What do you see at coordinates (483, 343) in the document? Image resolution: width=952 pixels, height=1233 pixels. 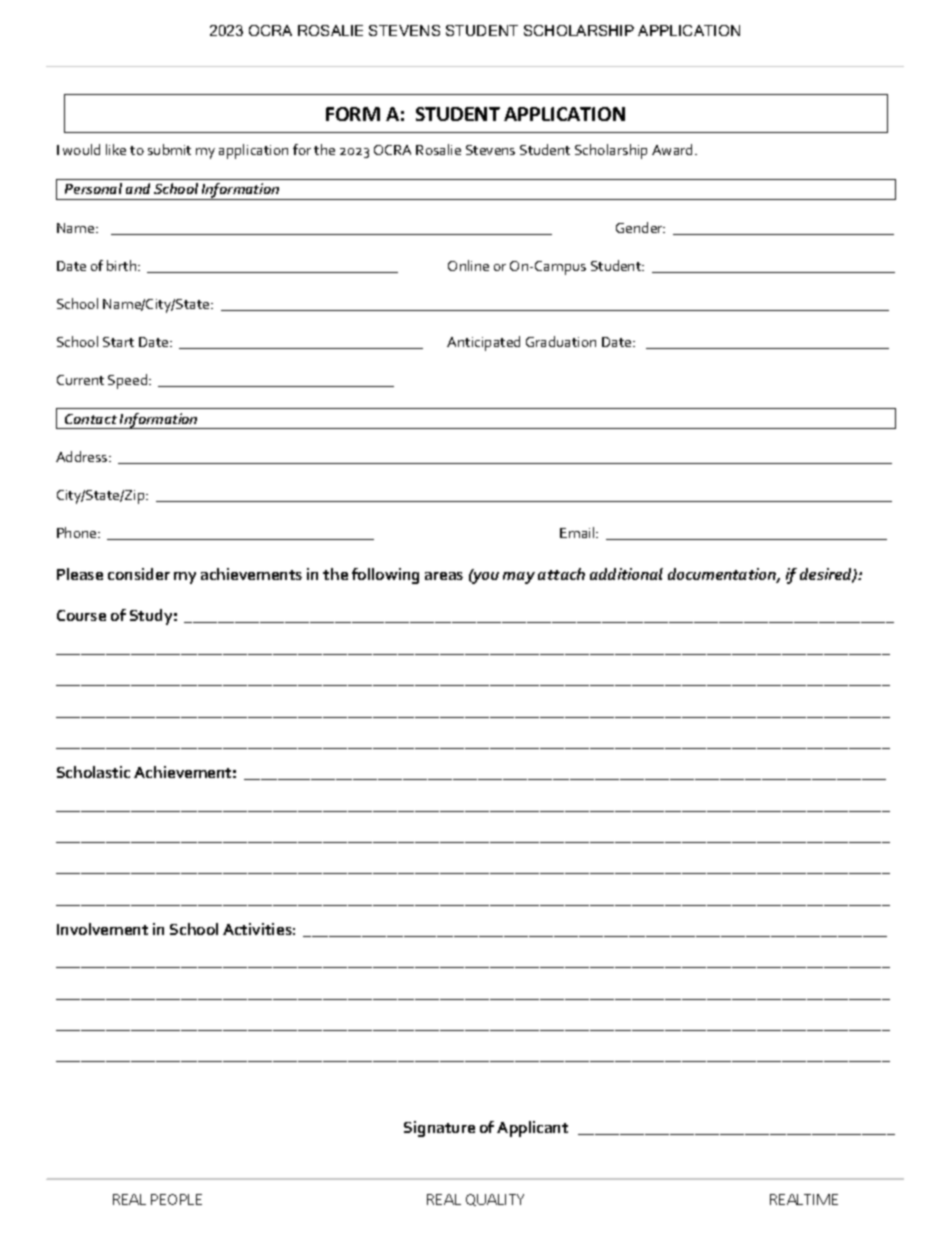 I see `Anticipated` at bounding box center [483, 343].
